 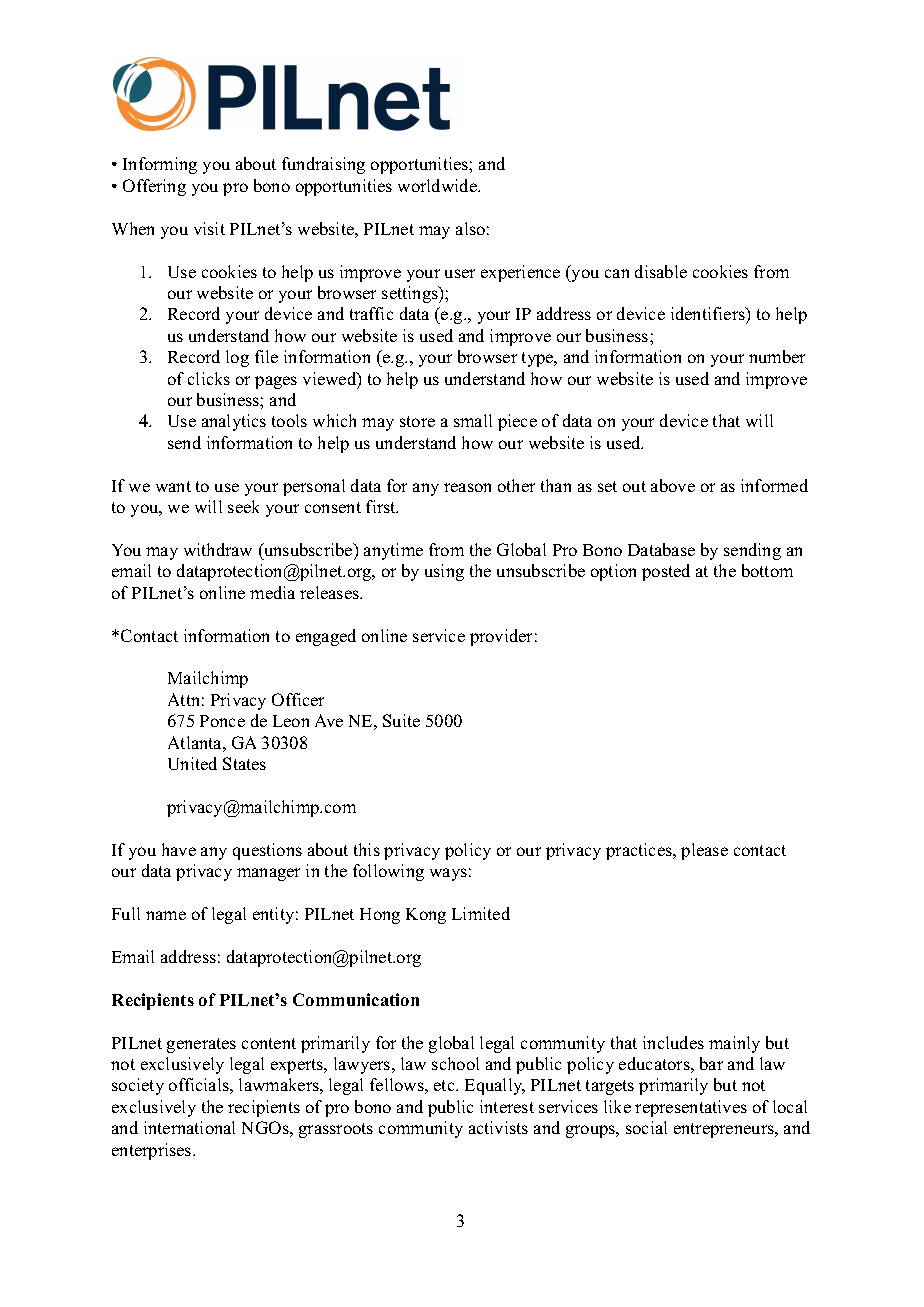 I want to click on worldwide, so click(x=438, y=185).
